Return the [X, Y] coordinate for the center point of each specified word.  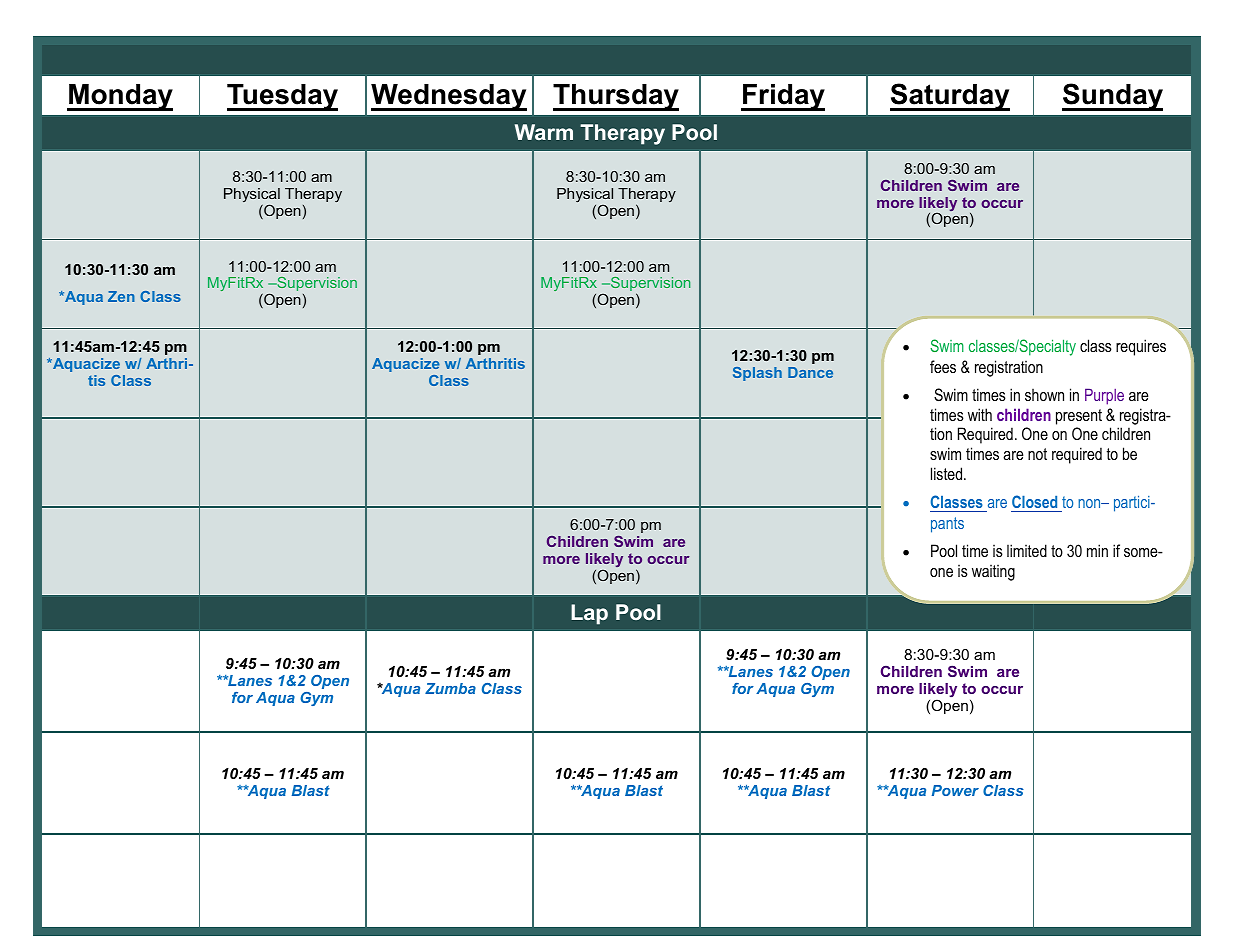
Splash [757, 374]
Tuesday [282, 97]
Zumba [450, 688]
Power [955, 790]
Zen [121, 296]
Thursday [616, 97]
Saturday [950, 97]
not [1037, 454]
